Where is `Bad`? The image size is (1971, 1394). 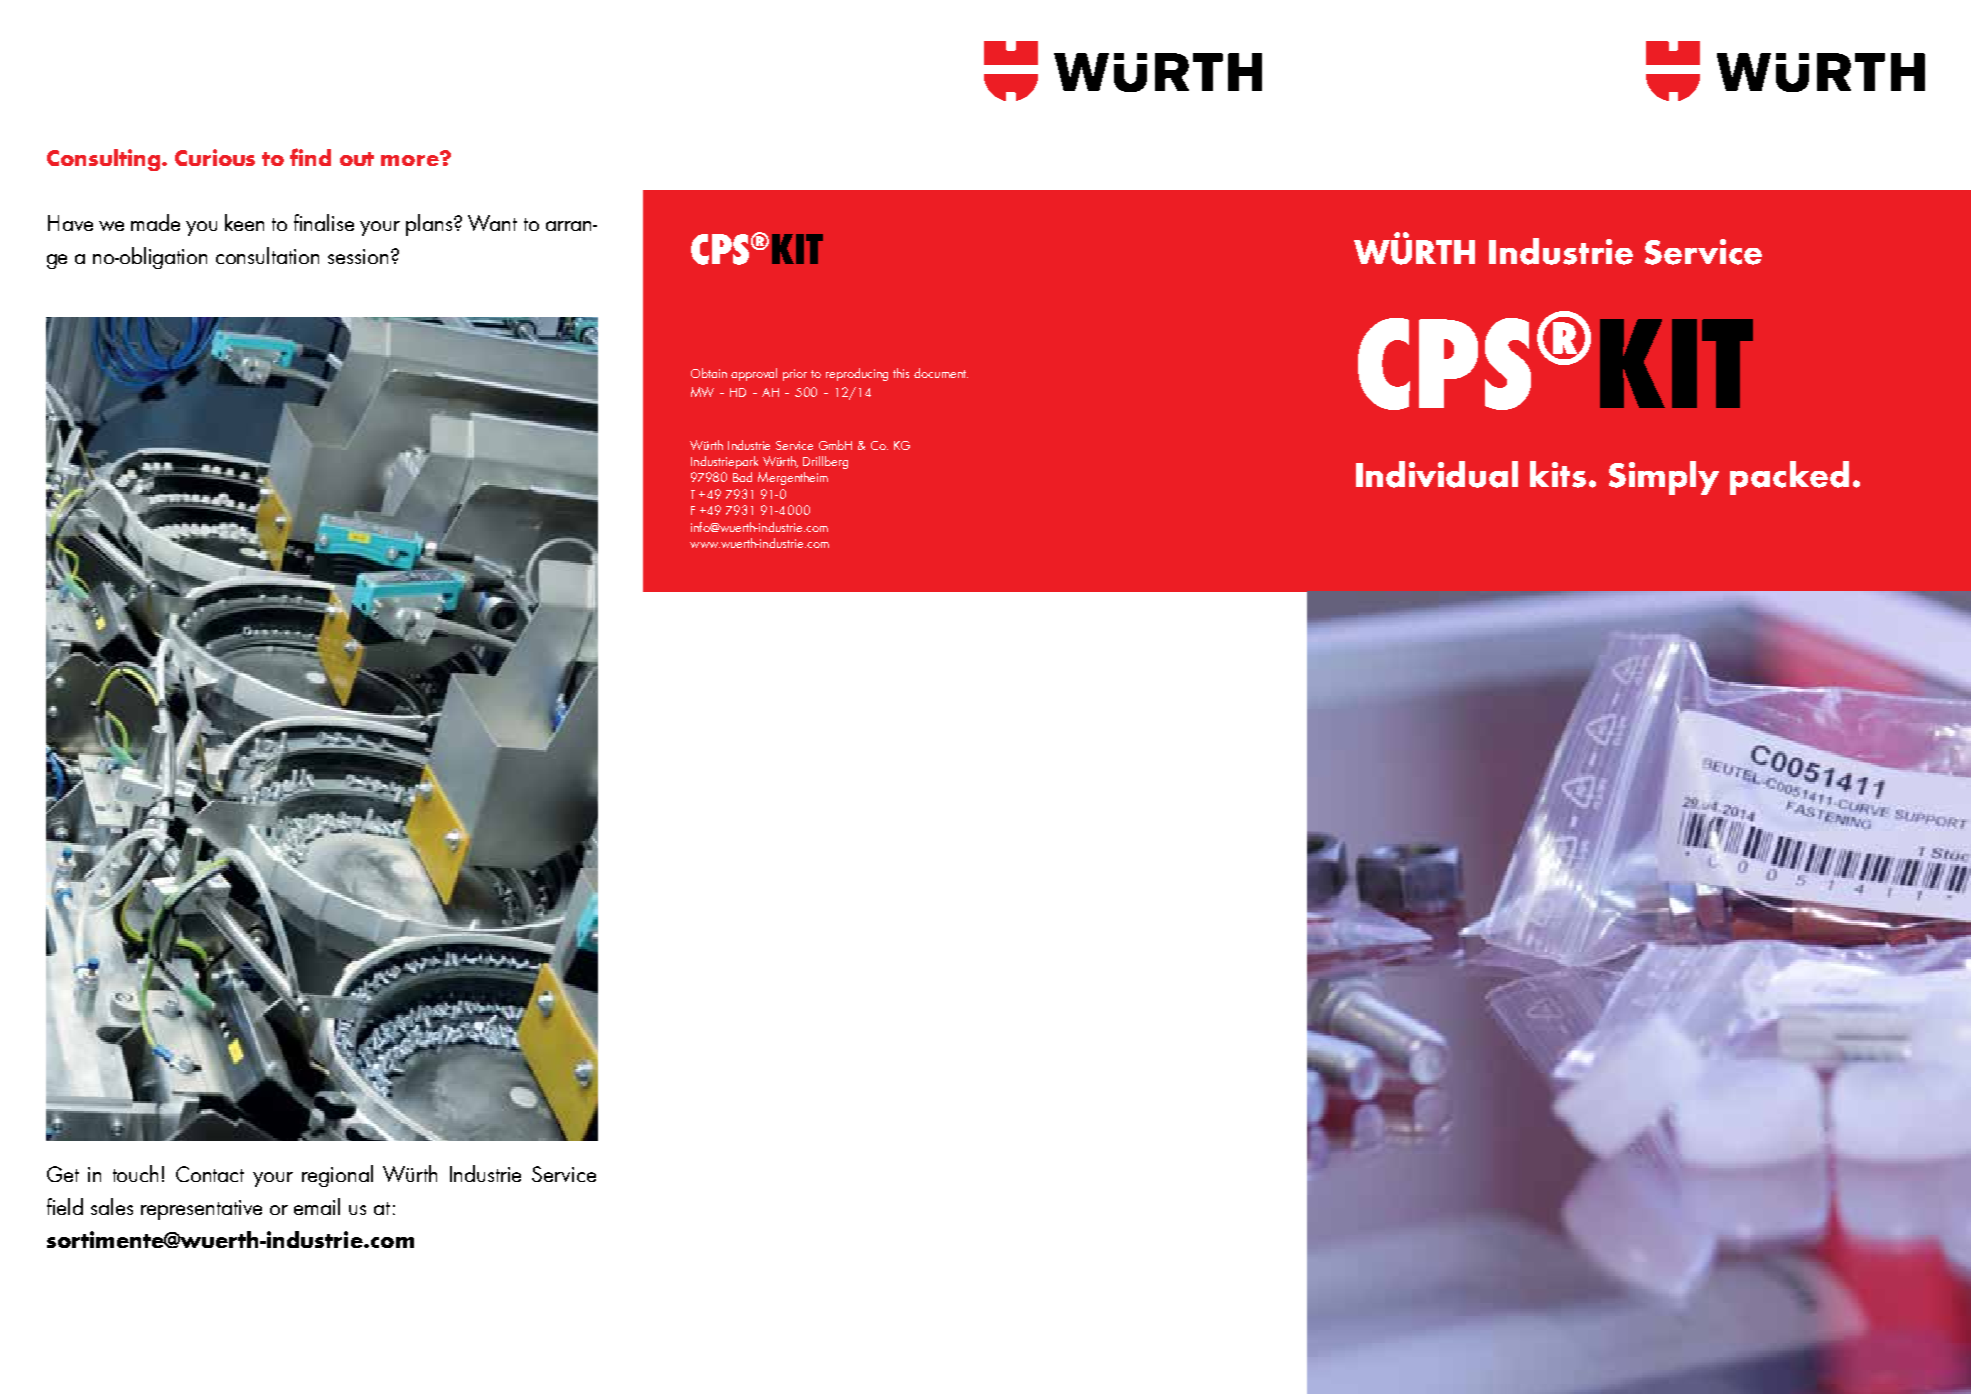 Bad is located at coordinates (742, 477).
